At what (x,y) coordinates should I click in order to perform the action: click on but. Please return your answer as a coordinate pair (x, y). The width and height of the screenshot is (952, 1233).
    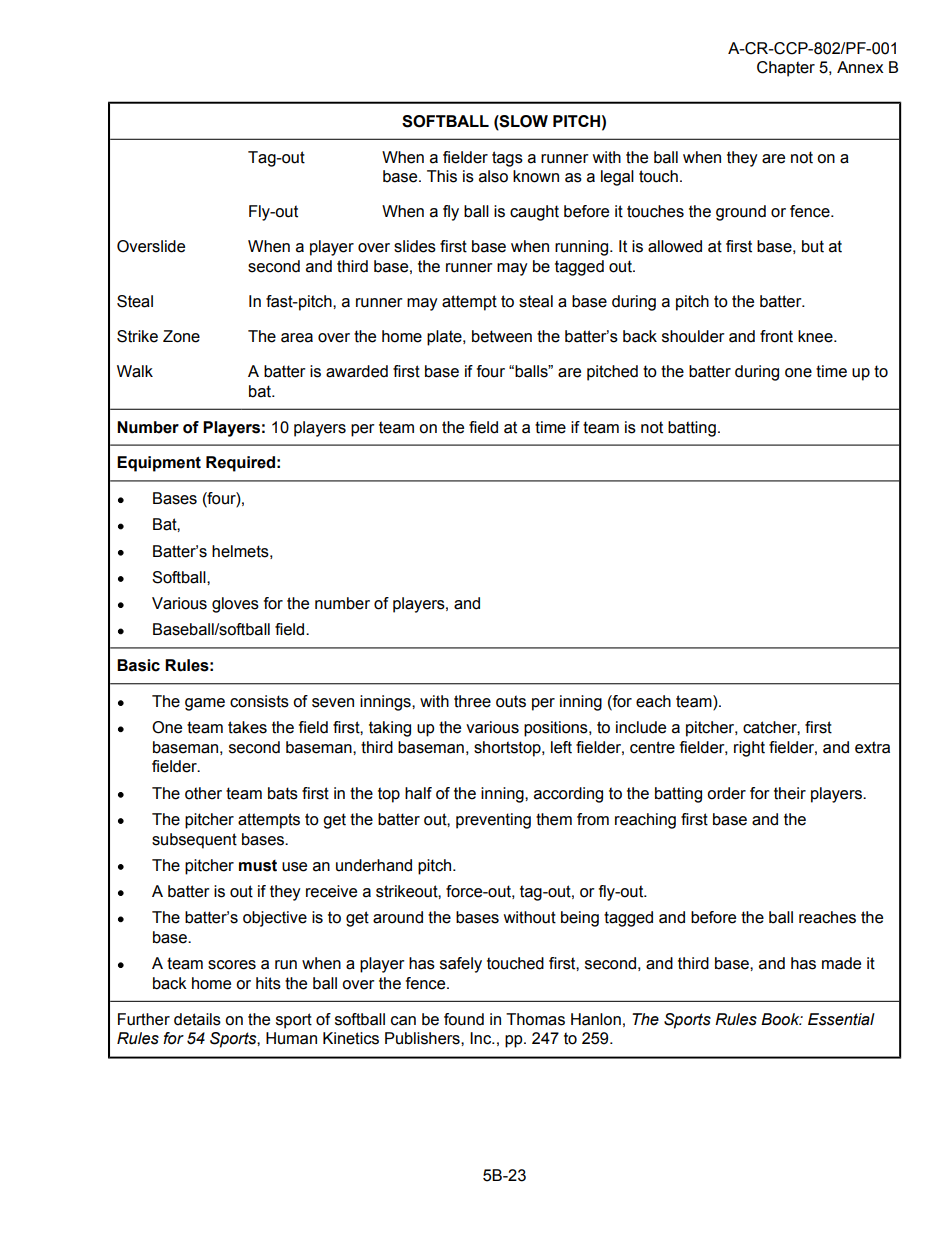
    Looking at the image, I should click on (813, 246).
